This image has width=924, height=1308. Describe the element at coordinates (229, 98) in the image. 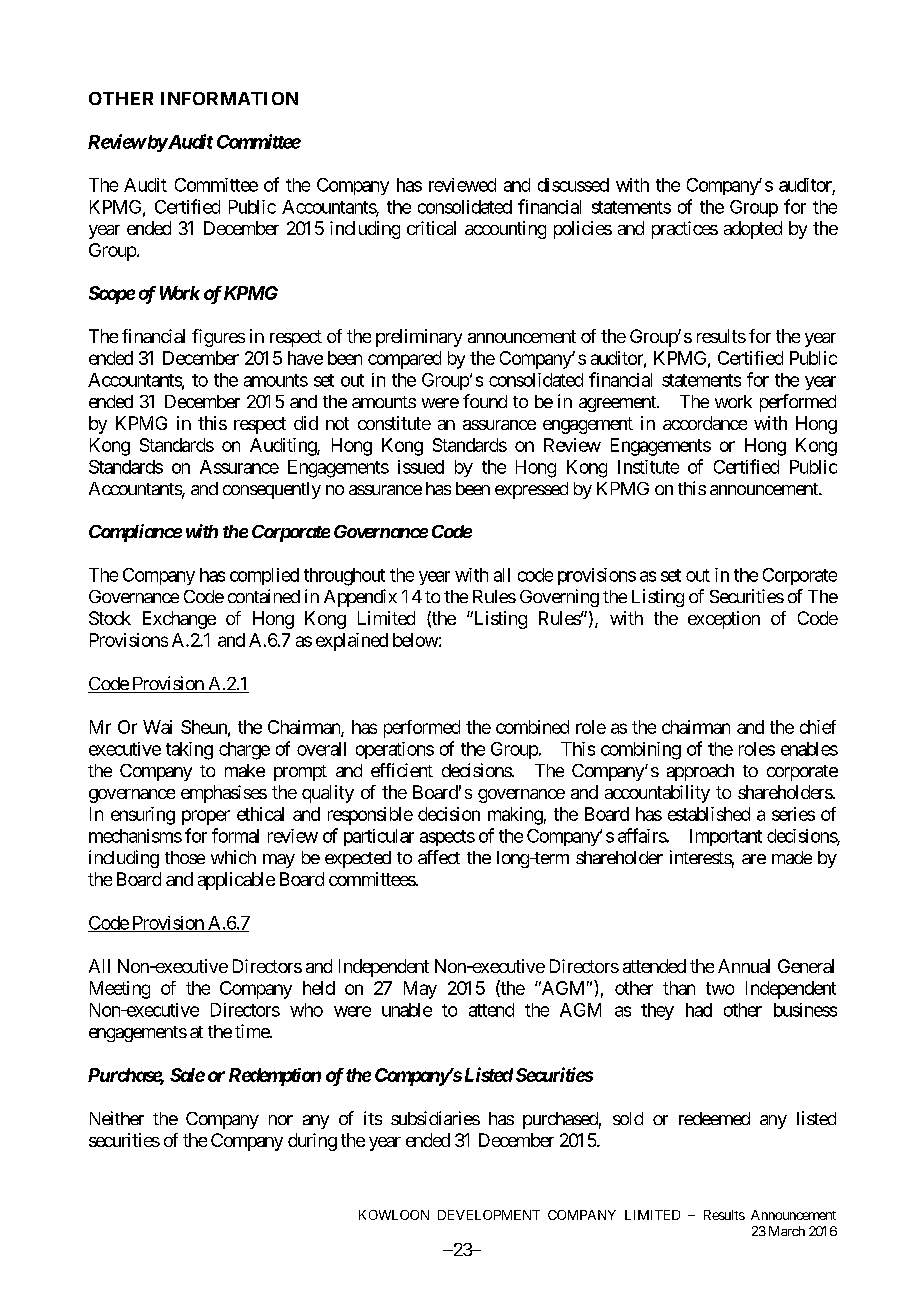

I see `INFORMATION` at that location.
